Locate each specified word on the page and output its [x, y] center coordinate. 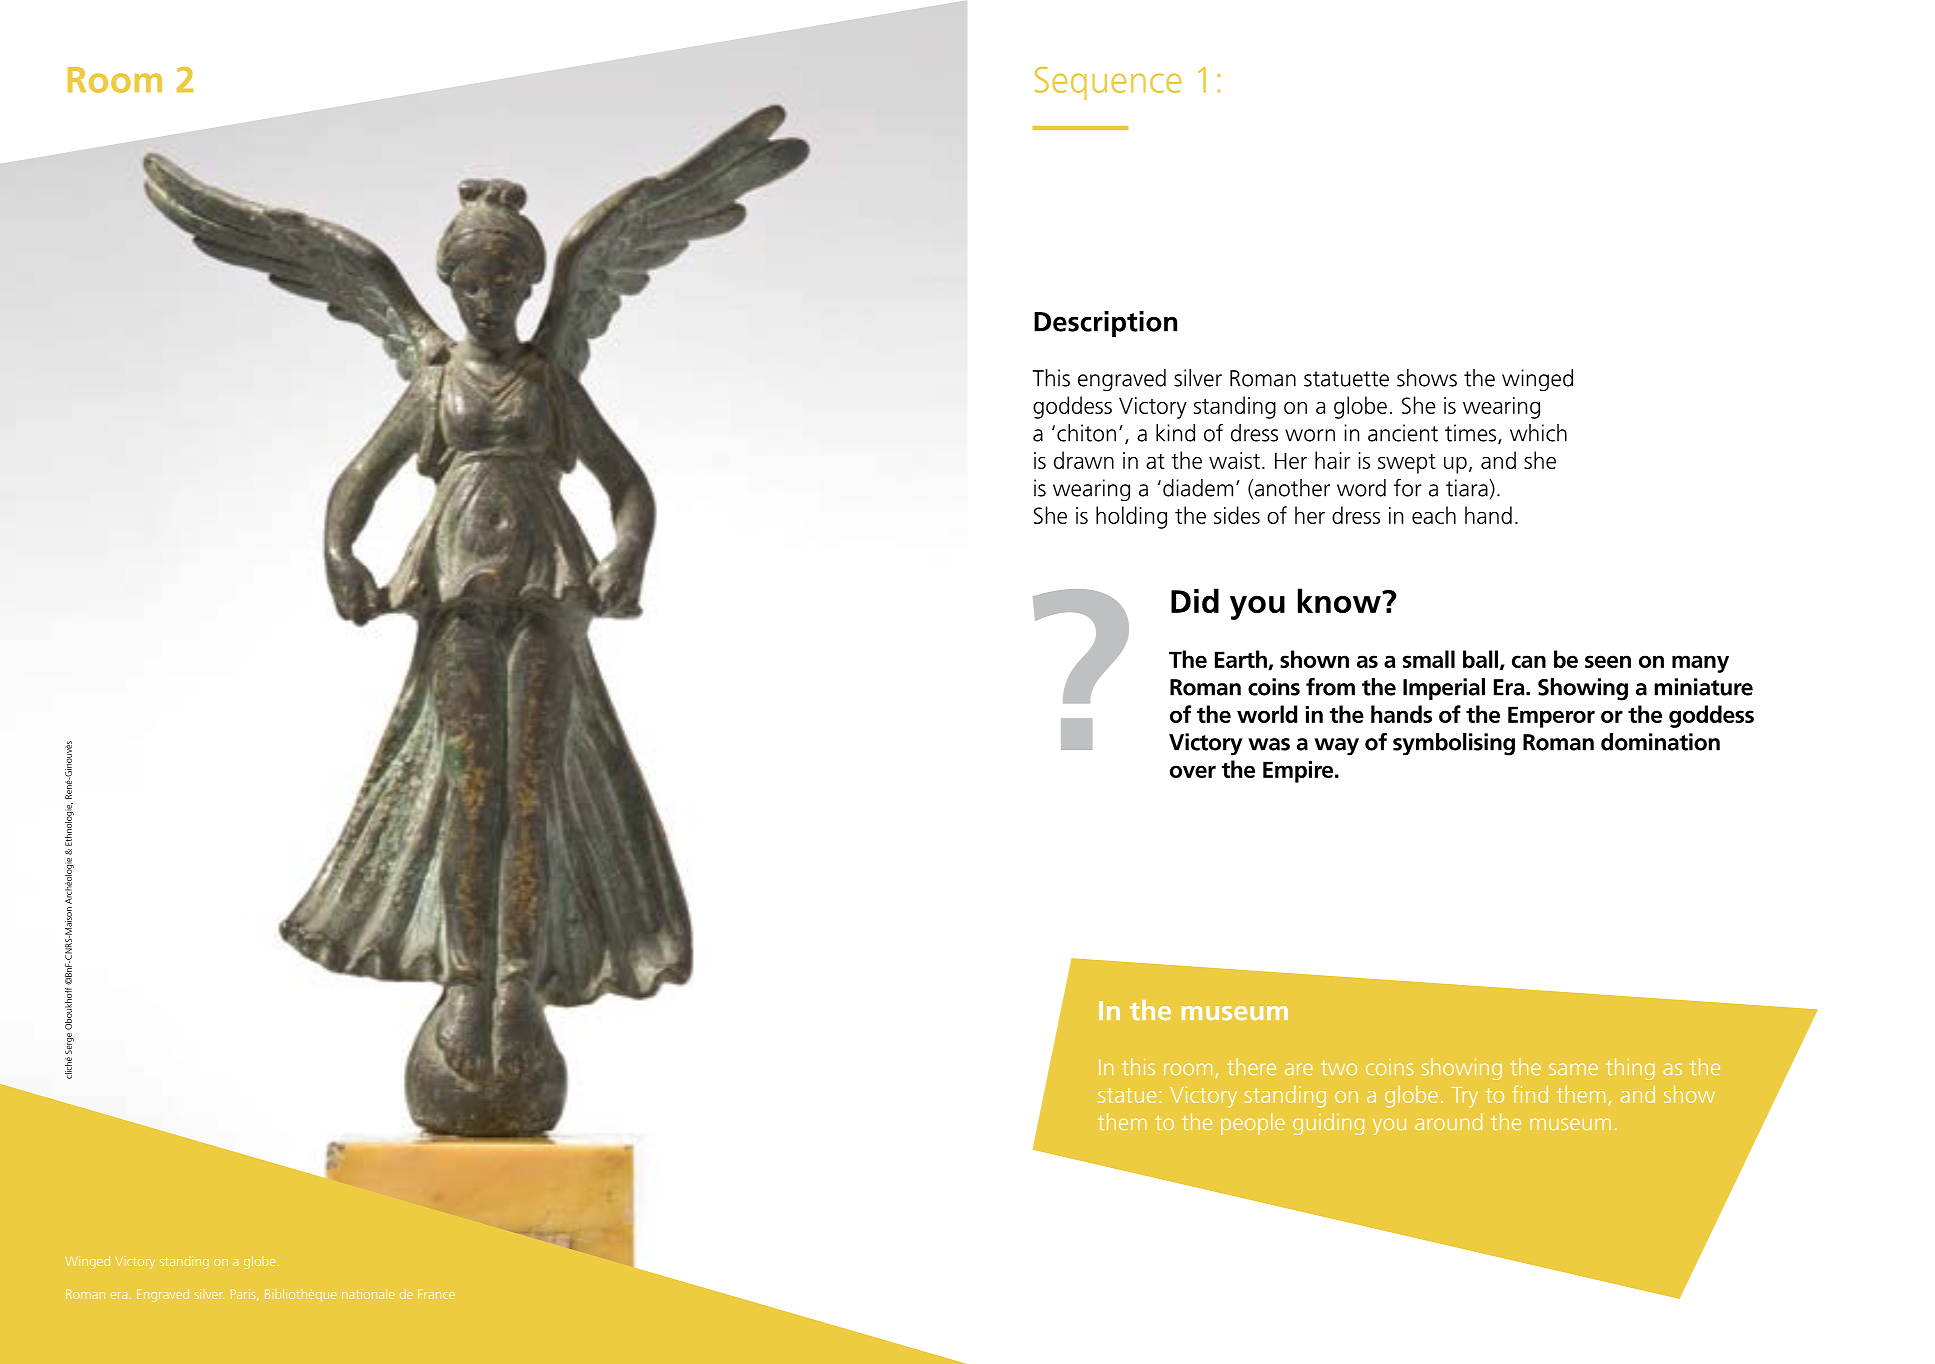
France [436, 1294]
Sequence [1108, 83]
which [1538, 433]
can [1529, 661]
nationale [368, 1294]
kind [1175, 433]
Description [1105, 324]
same [1573, 1069]
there [1251, 1066]
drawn [1084, 460]
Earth [1242, 660]
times [1472, 434]
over [1193, 771]
